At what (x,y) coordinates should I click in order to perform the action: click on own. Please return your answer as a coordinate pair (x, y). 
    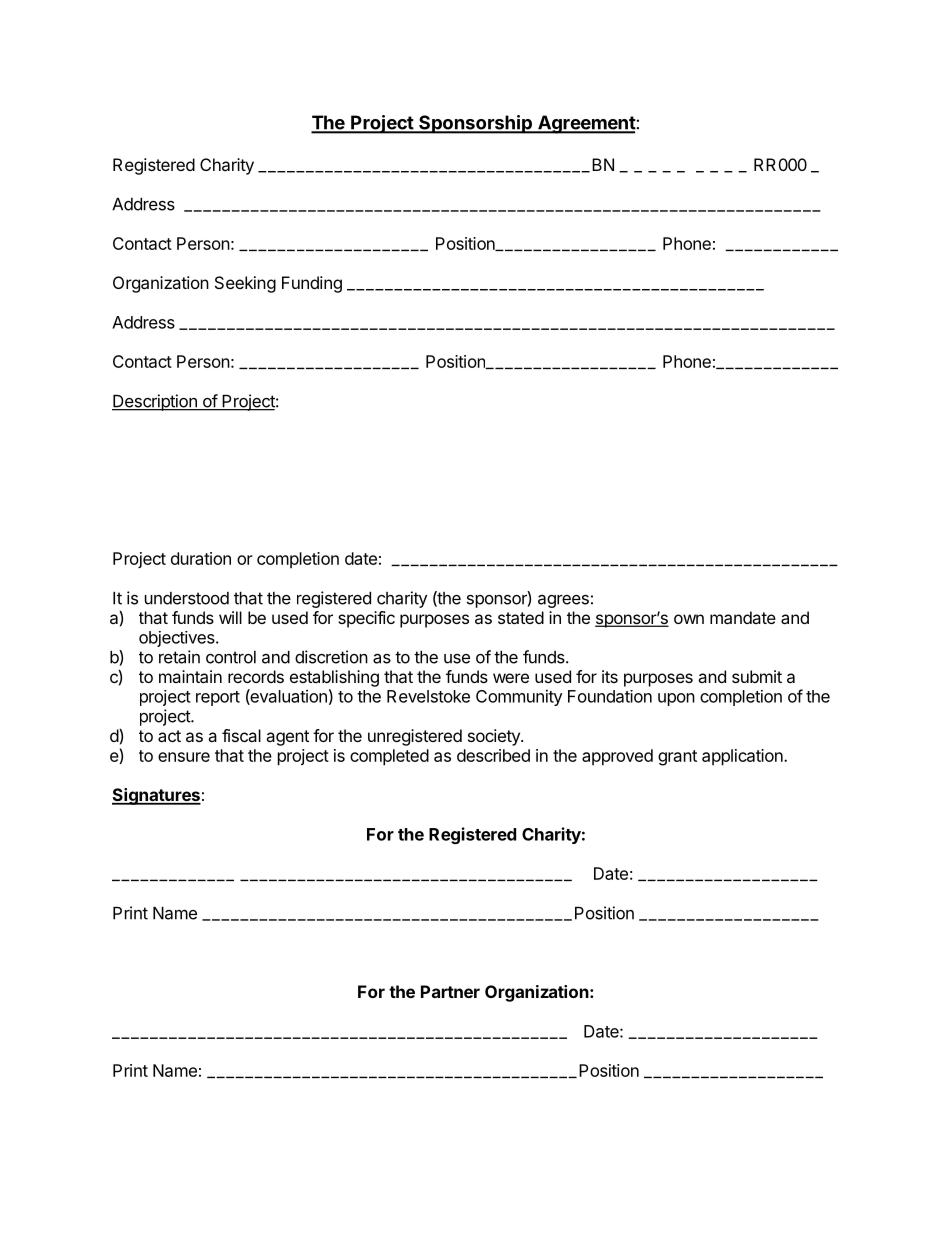
    Looking at the image, I should click on (689, 619).
